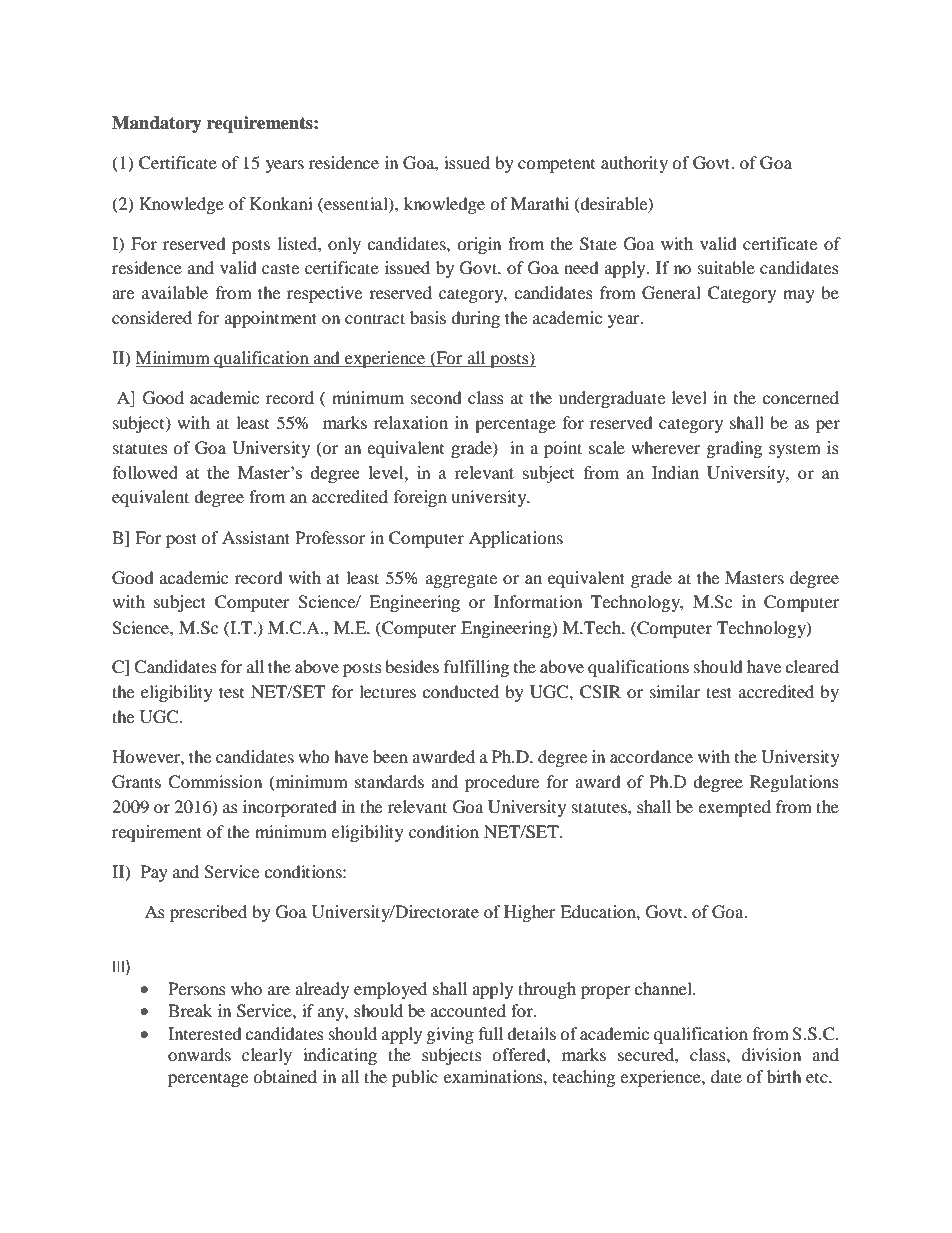 This image has width=952, height=1233. Describe the element at coordinates (734, 449) in the image. I see `grading` at that location.
